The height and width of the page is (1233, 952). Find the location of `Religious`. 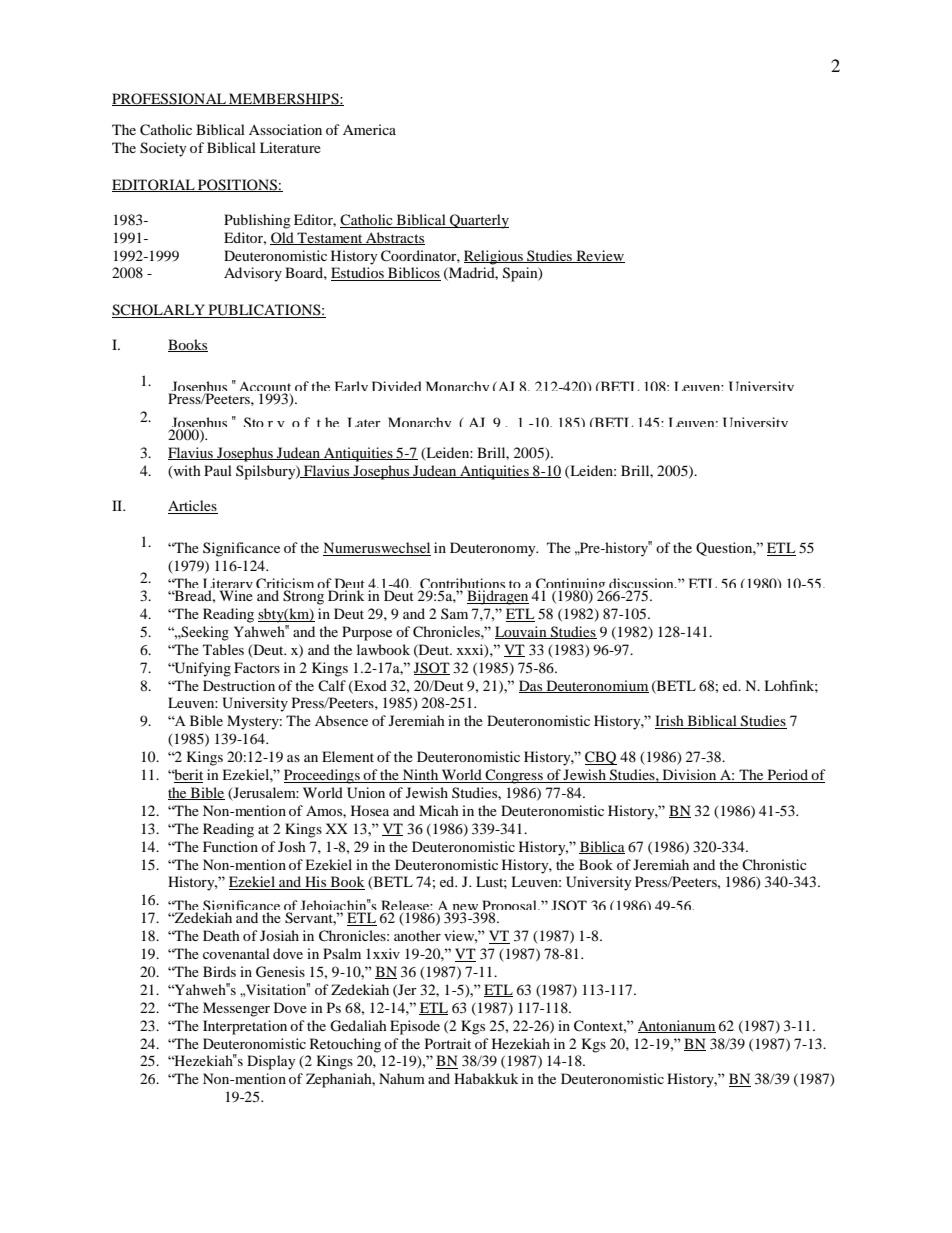

Religious is located at coordinates (494, 257).
